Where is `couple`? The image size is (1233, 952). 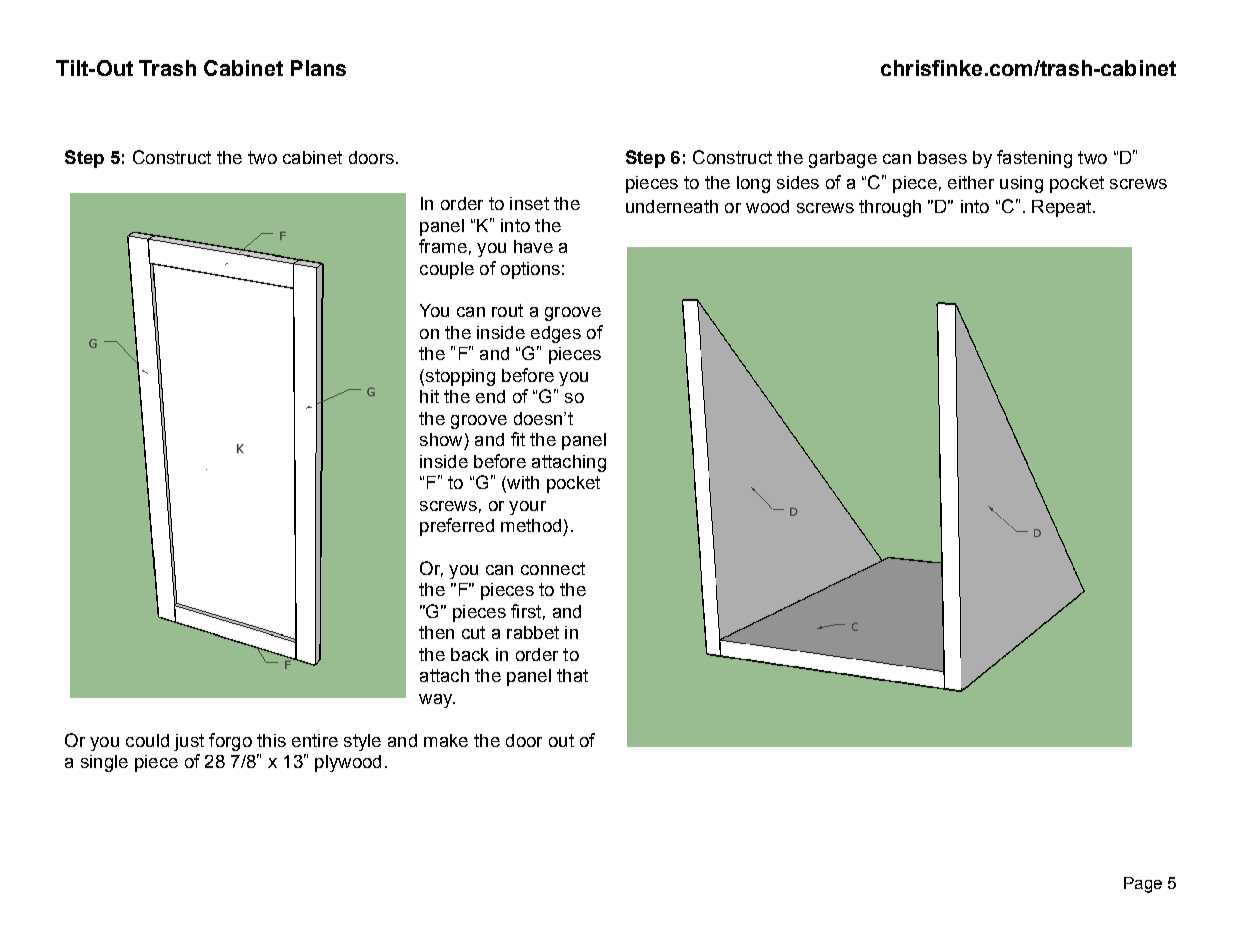 couple is located at coordinates (447, 270).
